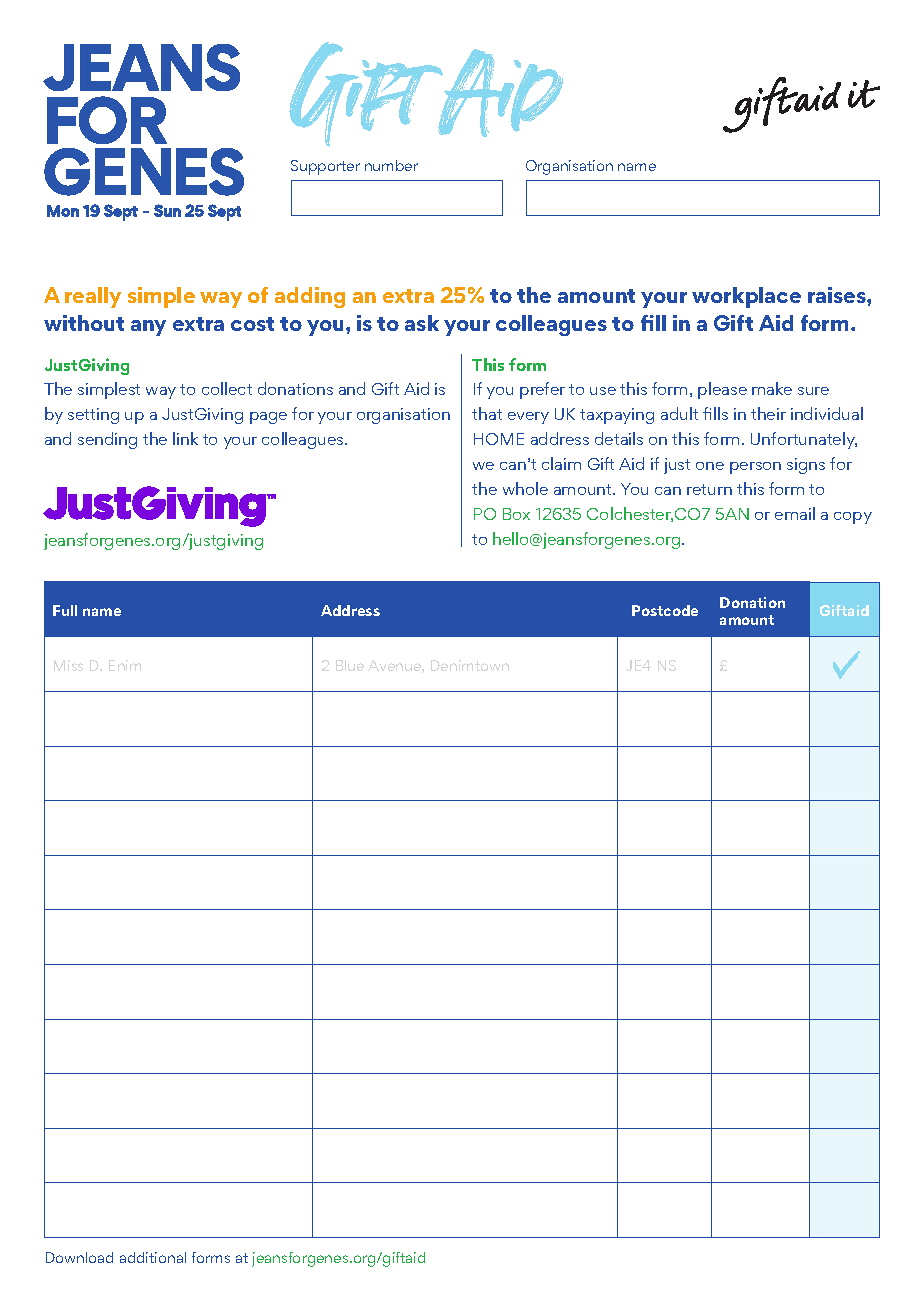  What do you see at coordinates (93, 297) in the screenshot?
I see `really` at bounding box center [93, 297].
